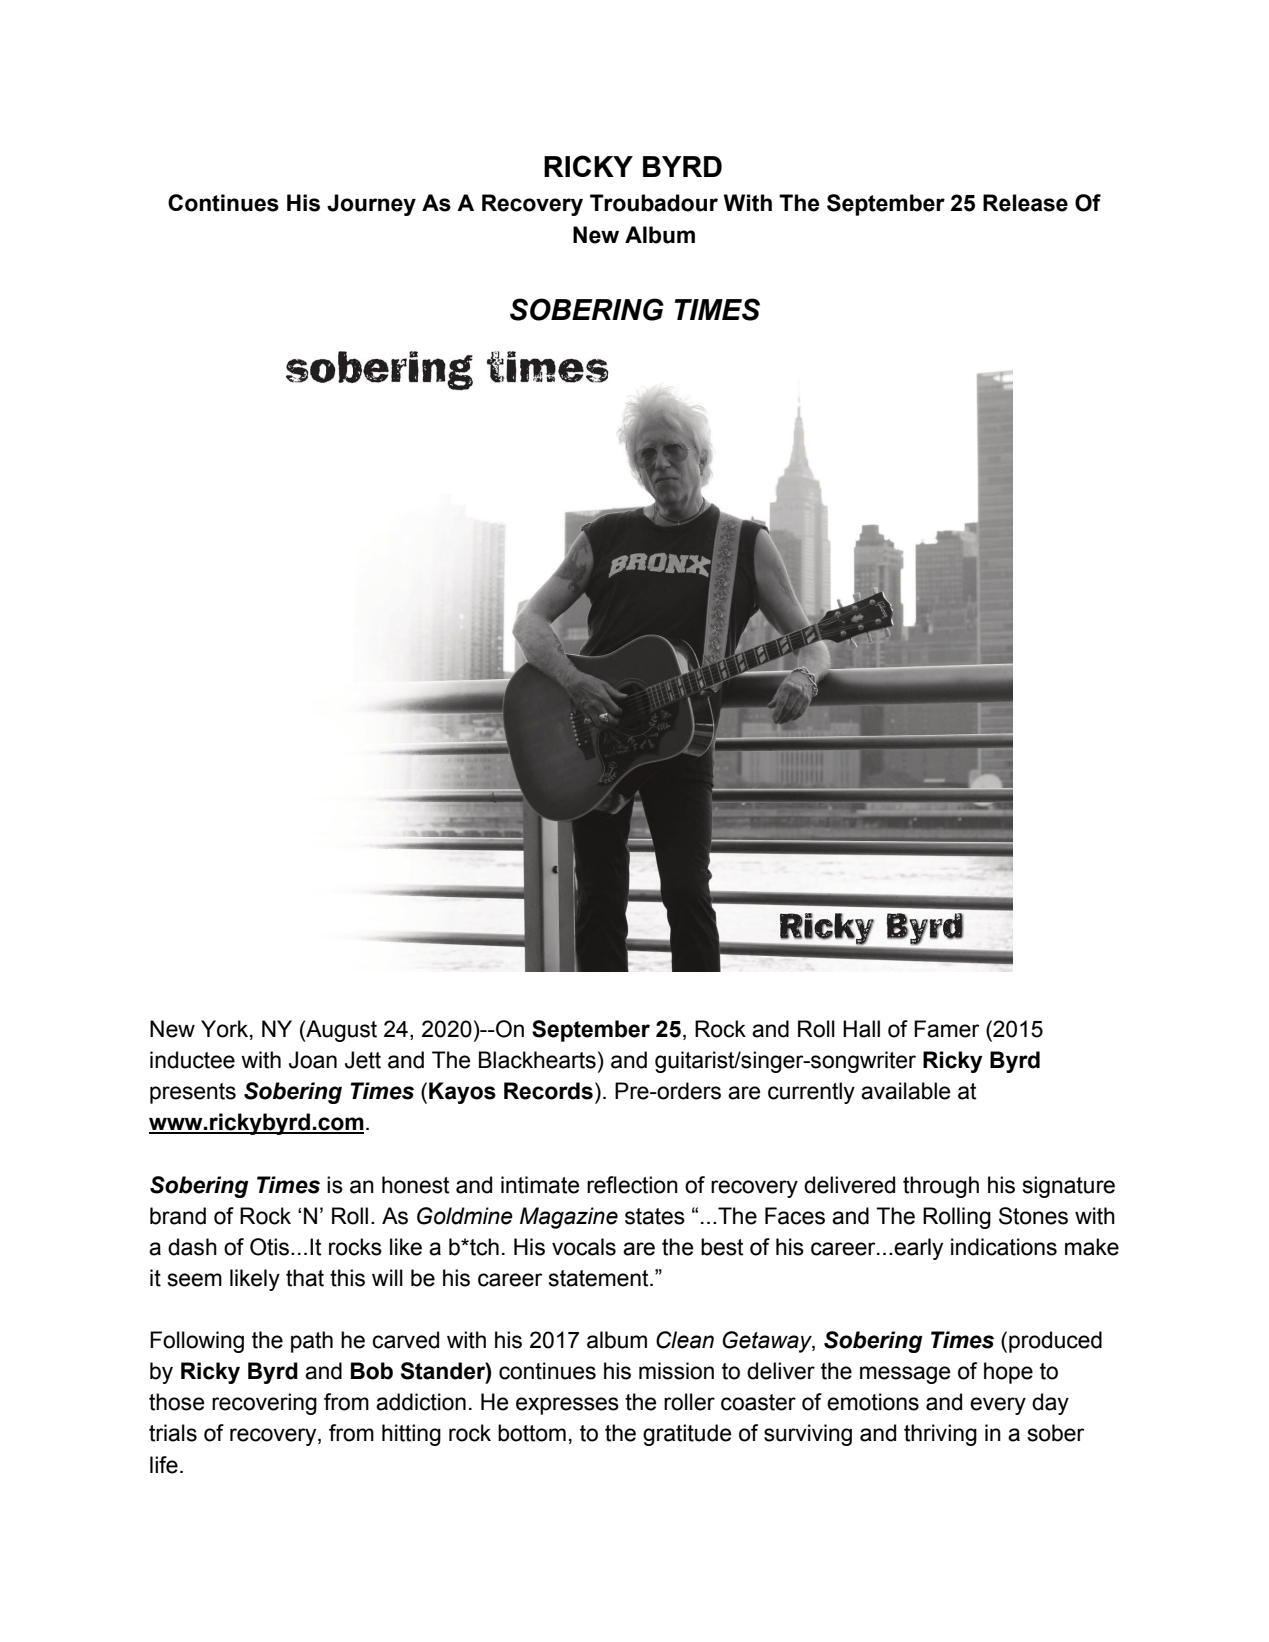 This screenshot has width=1269, height=1642. Describe the element at coordinates (264, 1404) in the screenshot. I see `recovering` at that location.
